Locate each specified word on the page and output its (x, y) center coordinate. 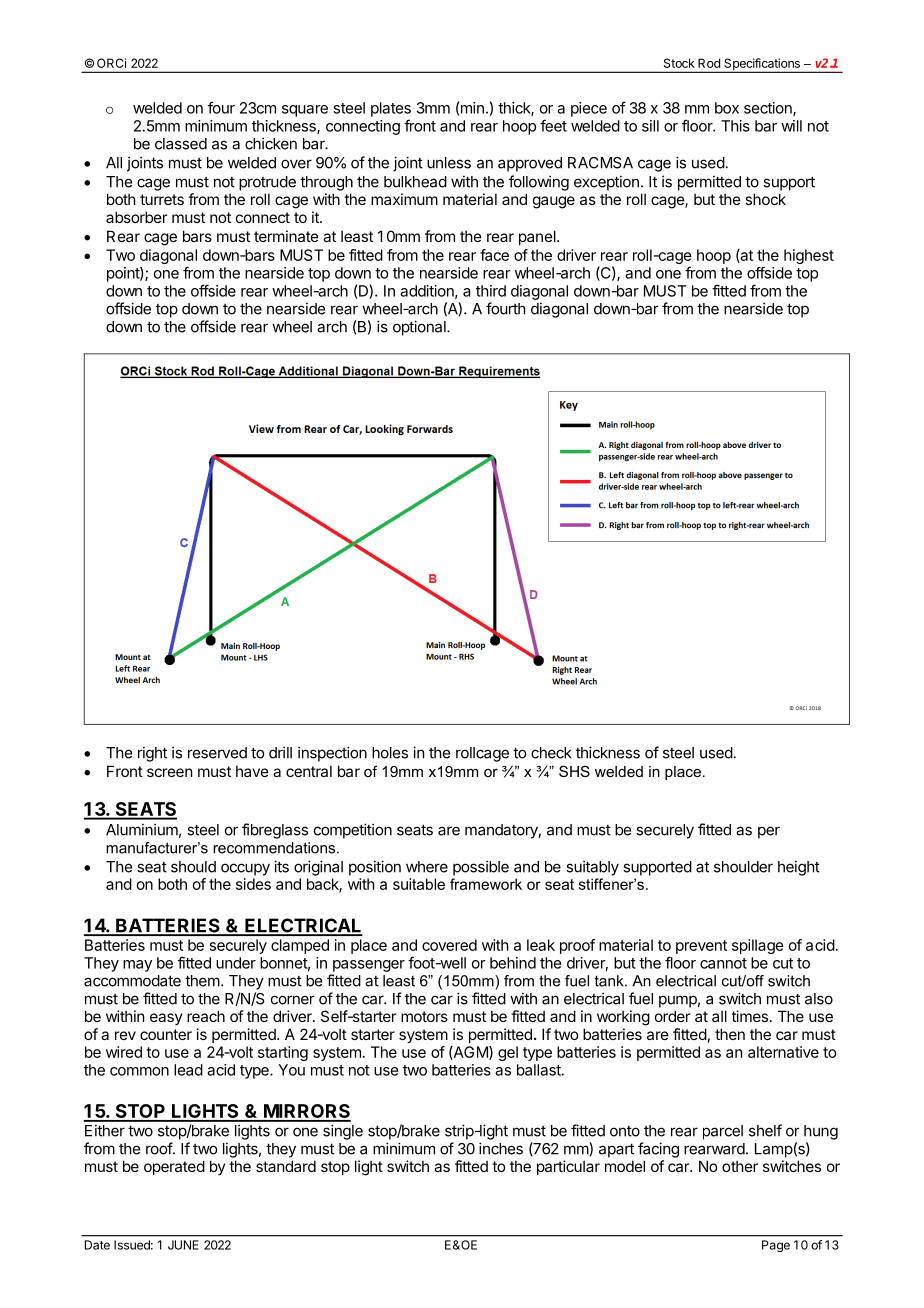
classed (181, 144)
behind (513, 963)
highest (809, 256)
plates (391, 109)
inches (501, 1148)
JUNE (183, 1245)
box (727, 108)
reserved (217, 753)
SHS (574, 771)
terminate (286, 236)
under (236, 963)
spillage (758, 946)
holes (390, 753)
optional (420, 328)
